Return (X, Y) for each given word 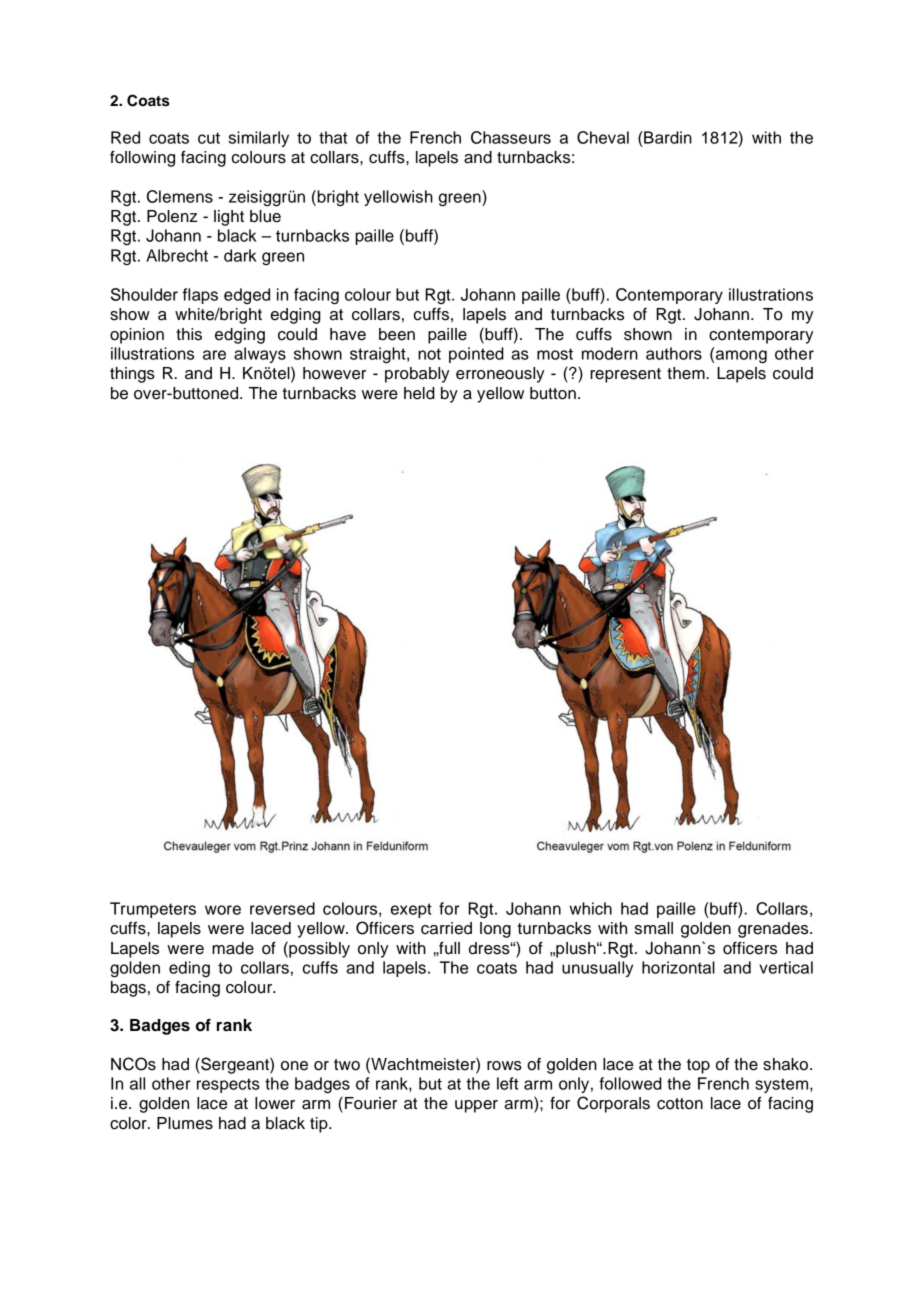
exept (411, 910)
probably (417, 375)
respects (228, 1085)
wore (223, 910)
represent (625, 375)
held (419, 393)
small (654, 928)
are (214, 355)
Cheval (603, 137)
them (687, 373)
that (333, 137)
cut (209, 138)
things (132, 375)
